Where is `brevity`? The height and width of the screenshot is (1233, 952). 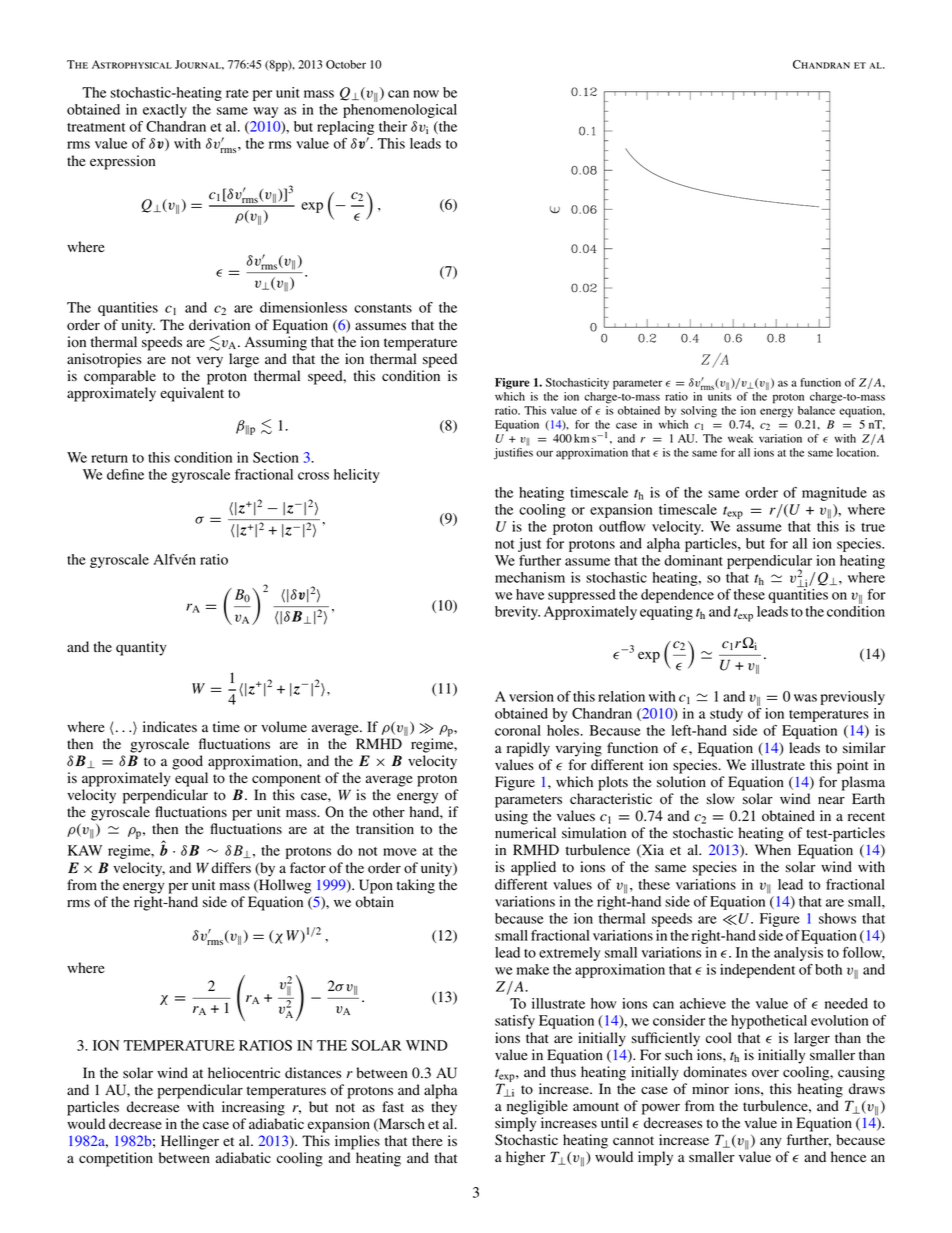 brevity is located at coordinates (517, 613).
